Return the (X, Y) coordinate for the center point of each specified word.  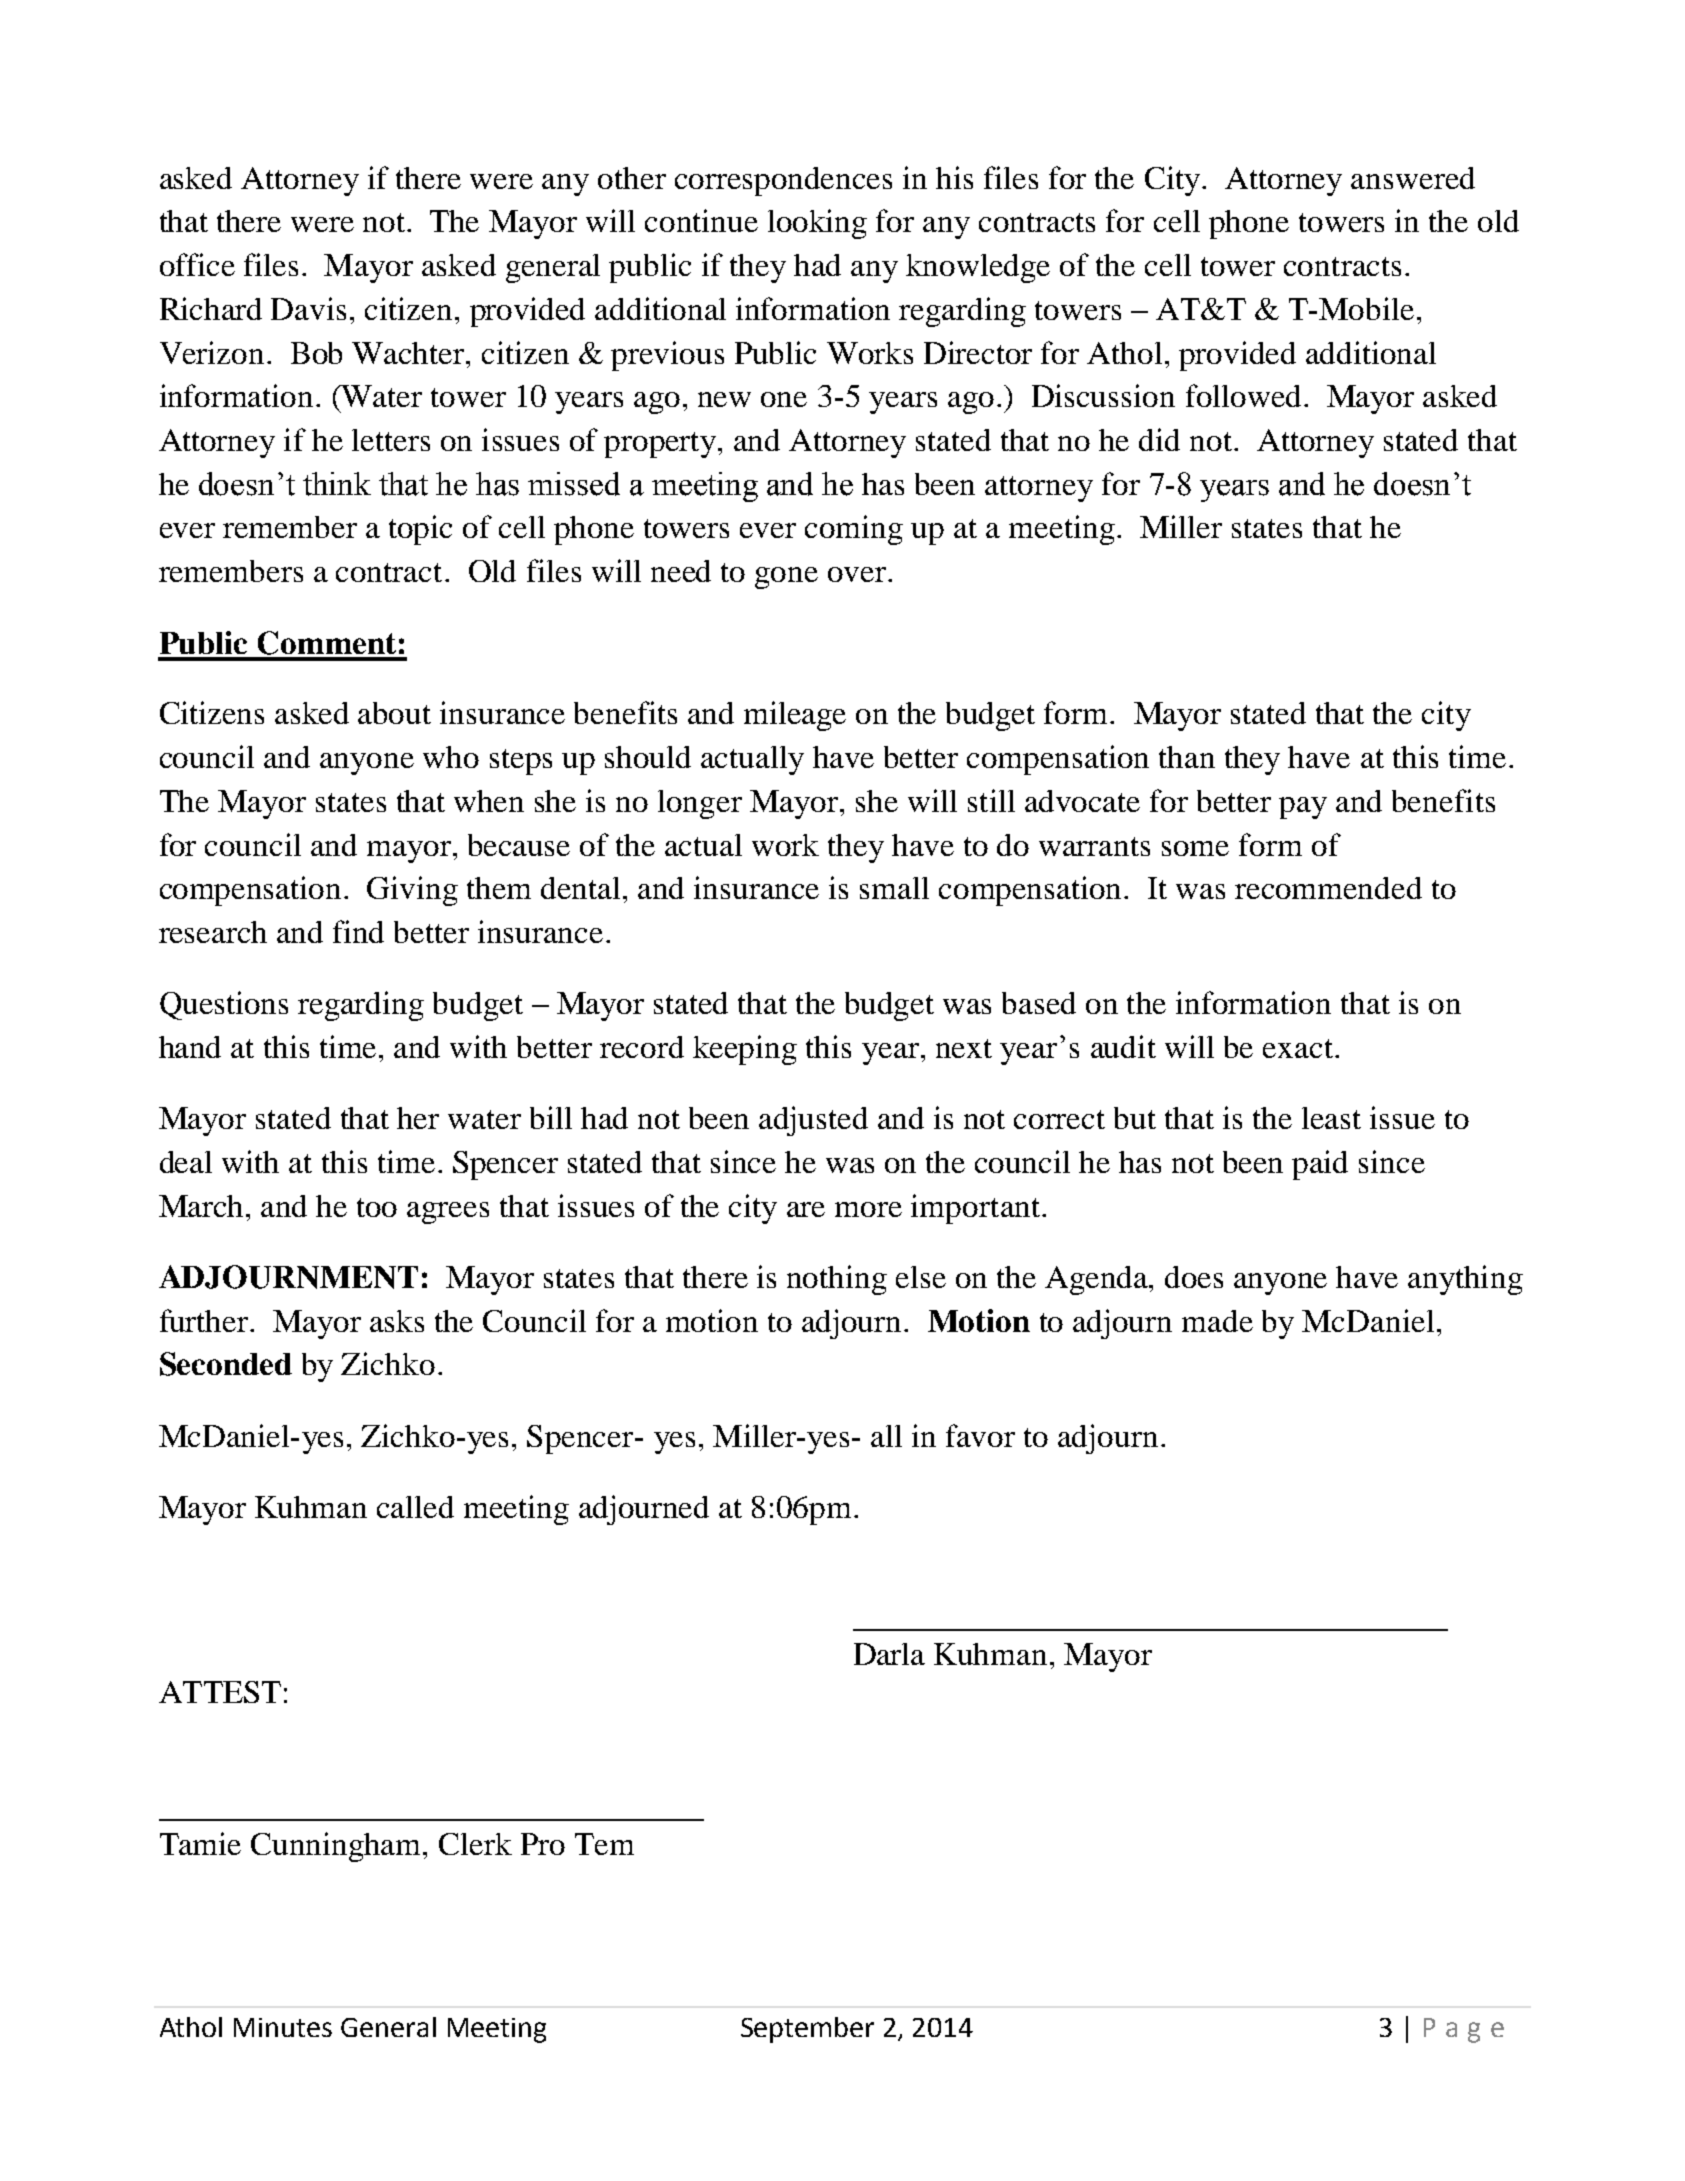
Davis (308, 308)
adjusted (813, 1121)
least (1331, 1118)
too (377, 1207)
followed (1243, 395)
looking (817, 224)
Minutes (283, 2027)
